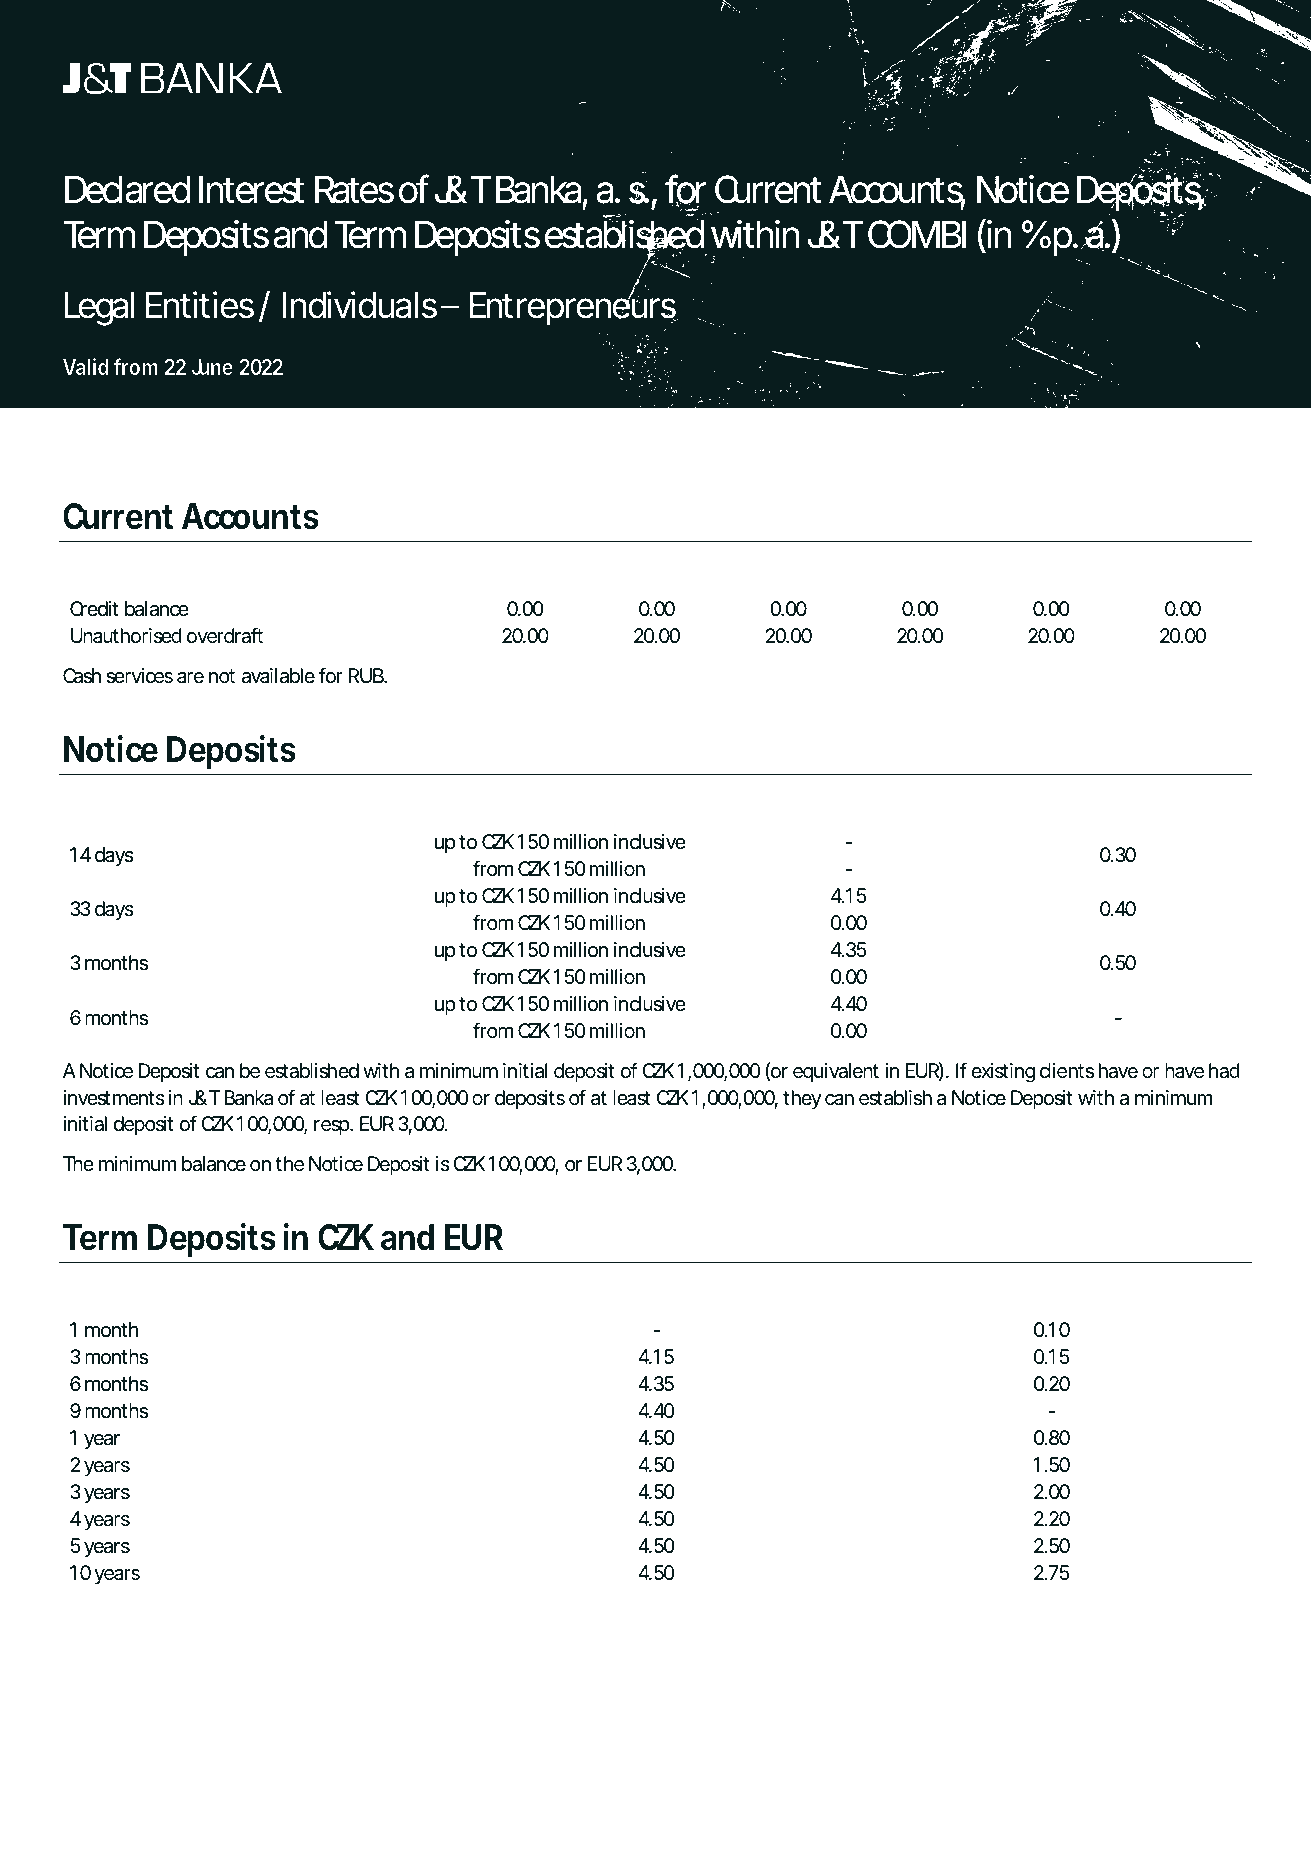 This document has width=1311, height=1855. Describe the element at coordinates (278, 676) in the document. I see `available` at that location.
